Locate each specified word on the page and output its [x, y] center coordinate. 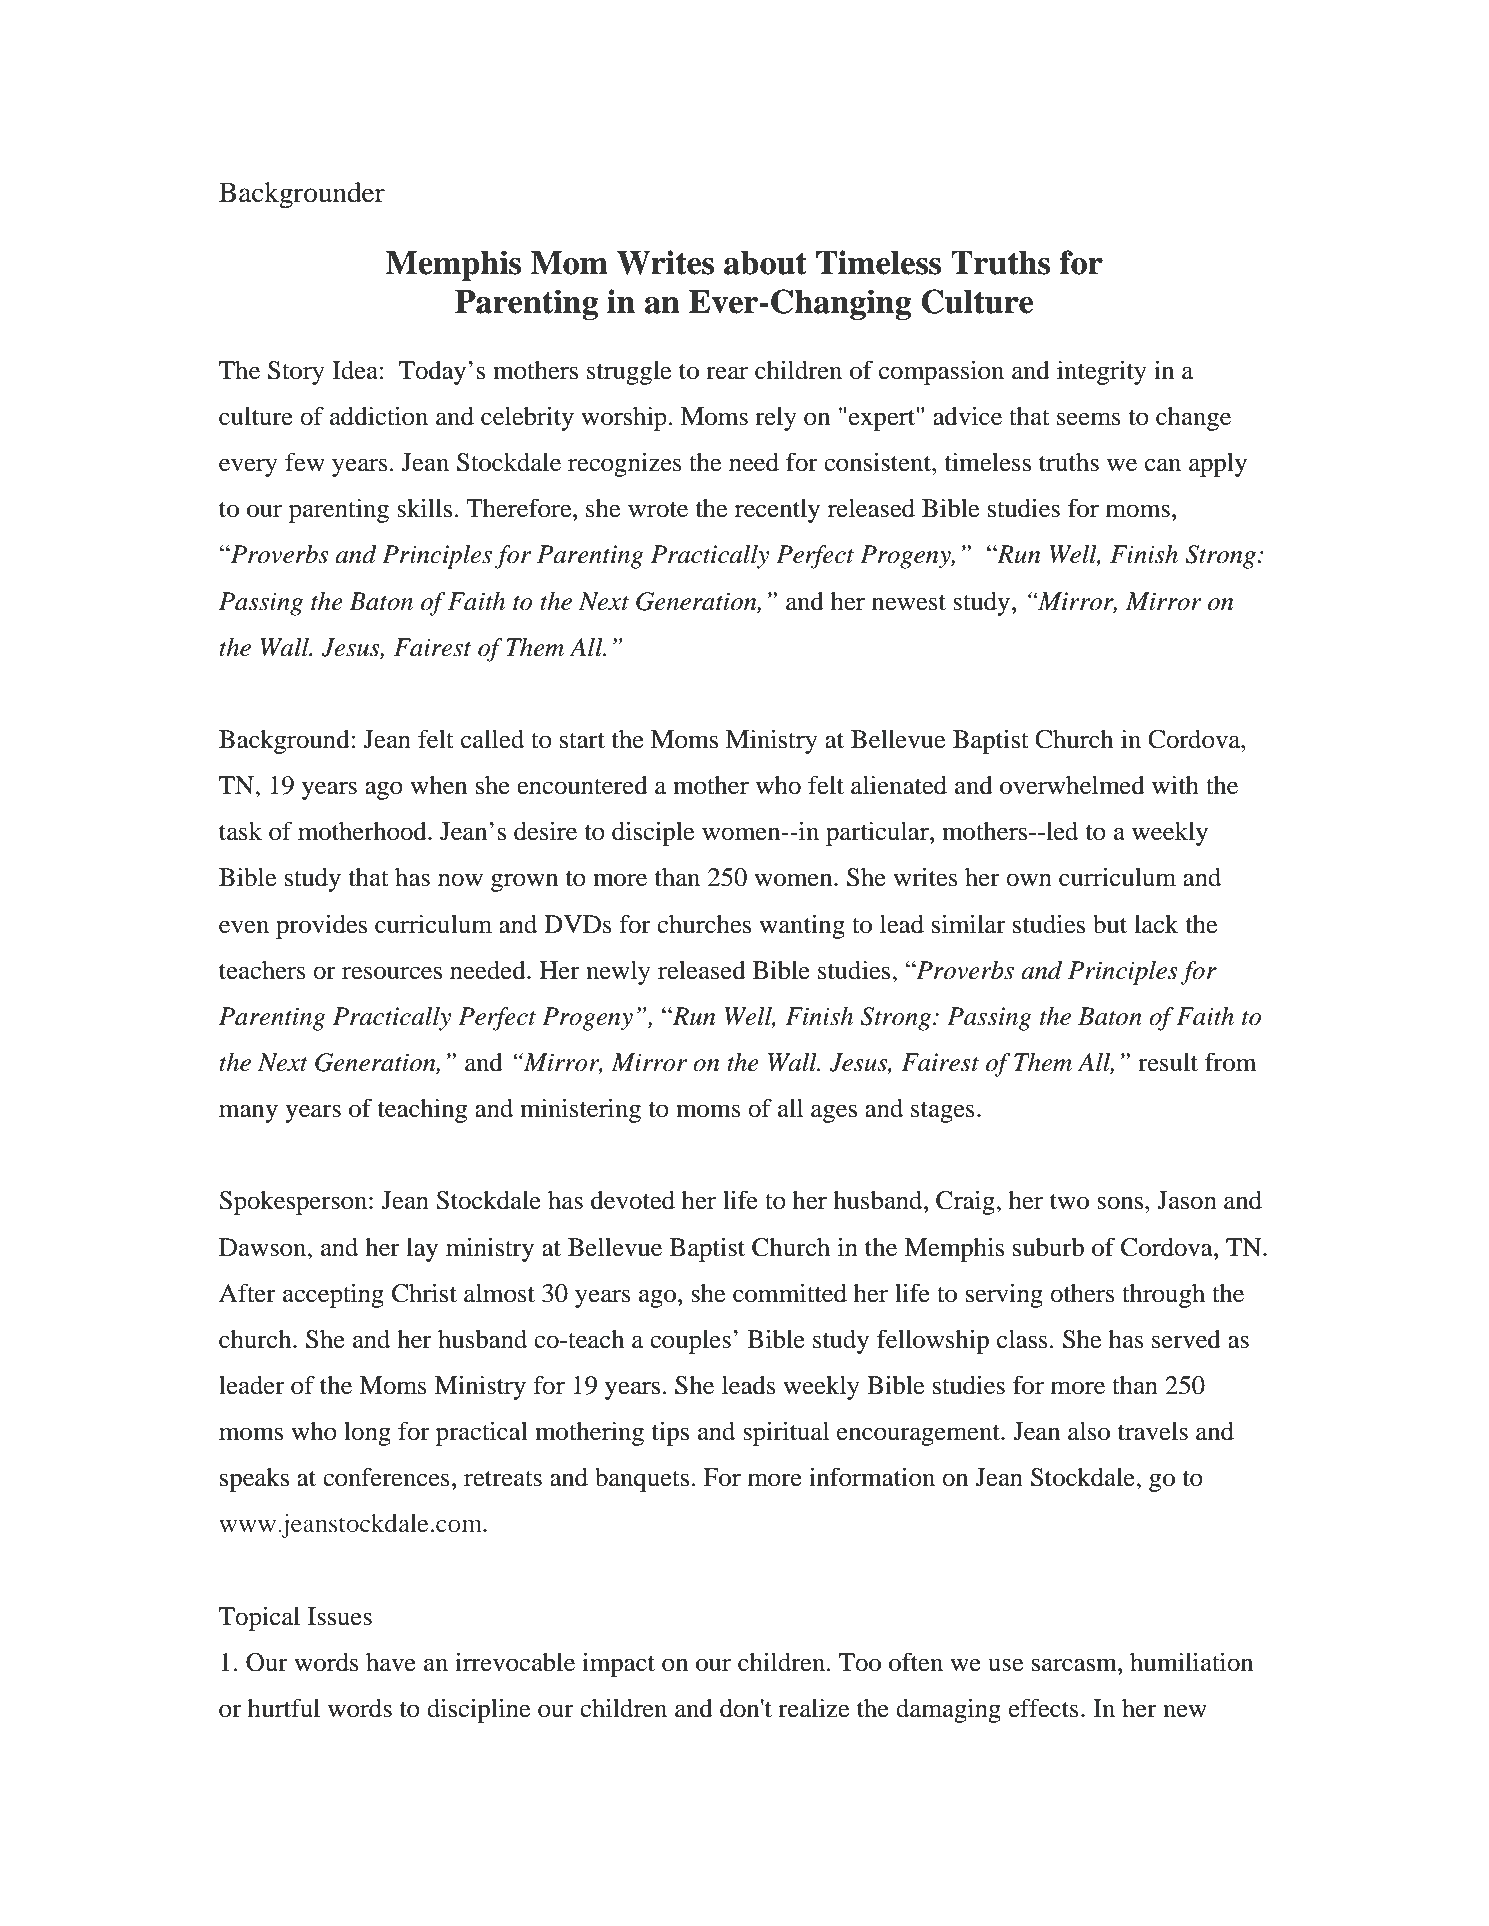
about [765, 263]
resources [392, 973]
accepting [333, 1296]
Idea [356, 370]
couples [690, 1342]
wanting [802, 927]
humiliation [1191, 1662]
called [492, 739]
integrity [1102, 373]
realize [813, 1708]
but [1110, 924]
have [391, 1662]
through [1163, 1296]
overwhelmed [1072, 785]
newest [909, 603]
